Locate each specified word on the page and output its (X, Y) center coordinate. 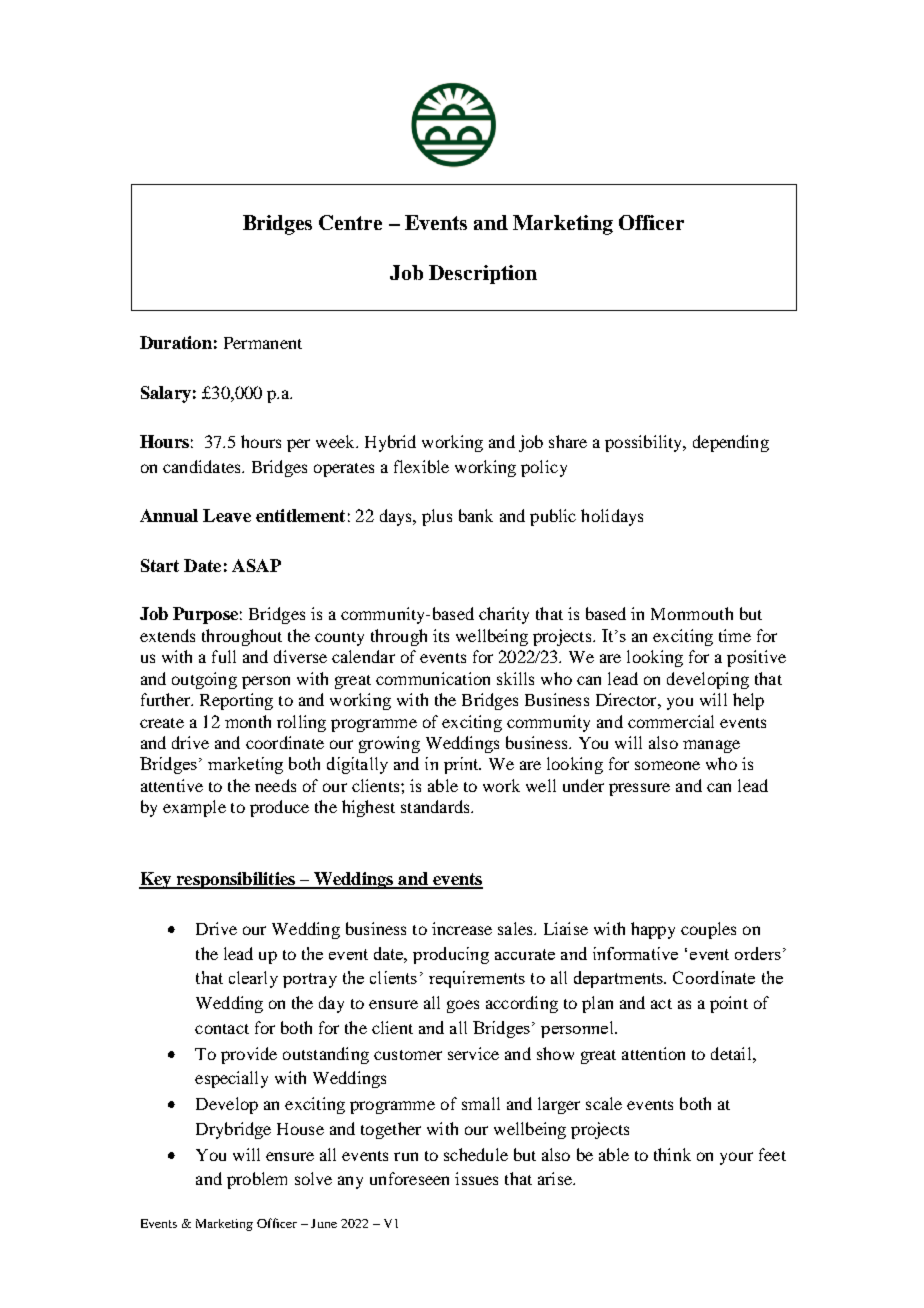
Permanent (263, 343)
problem (257, 1180)
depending (731, 443)
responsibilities (235, 880)
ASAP (256, 565)
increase (462, 928)
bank (476, 515)
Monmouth (692, 613)
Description (483, 274)
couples (708, 930)
